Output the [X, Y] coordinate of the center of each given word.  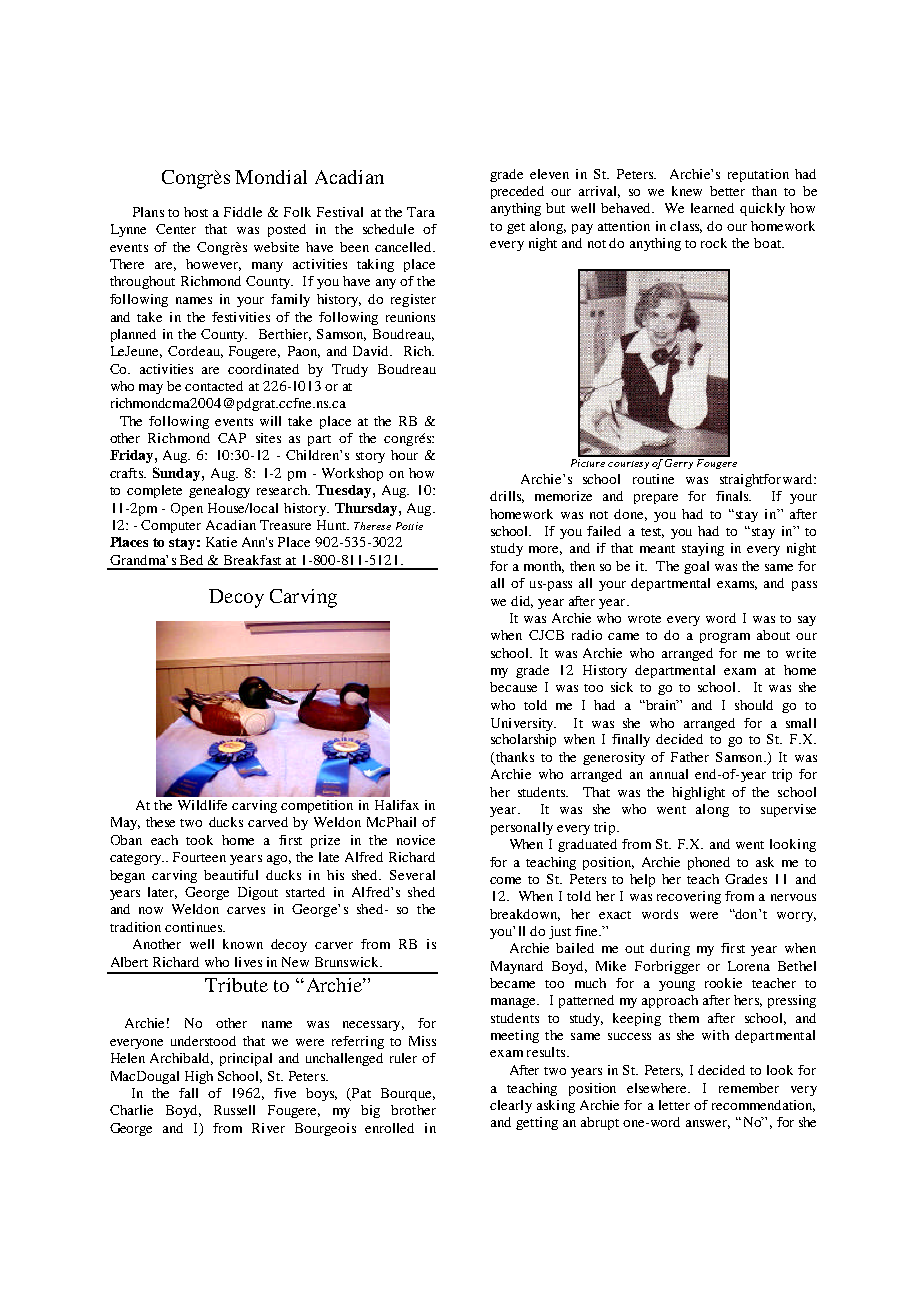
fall [188, 1093]
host [196, 212]
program [725, 638]
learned [712, 208]
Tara [421, 212]
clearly [511, 1106]
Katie [221, 542]
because [513, 687]
